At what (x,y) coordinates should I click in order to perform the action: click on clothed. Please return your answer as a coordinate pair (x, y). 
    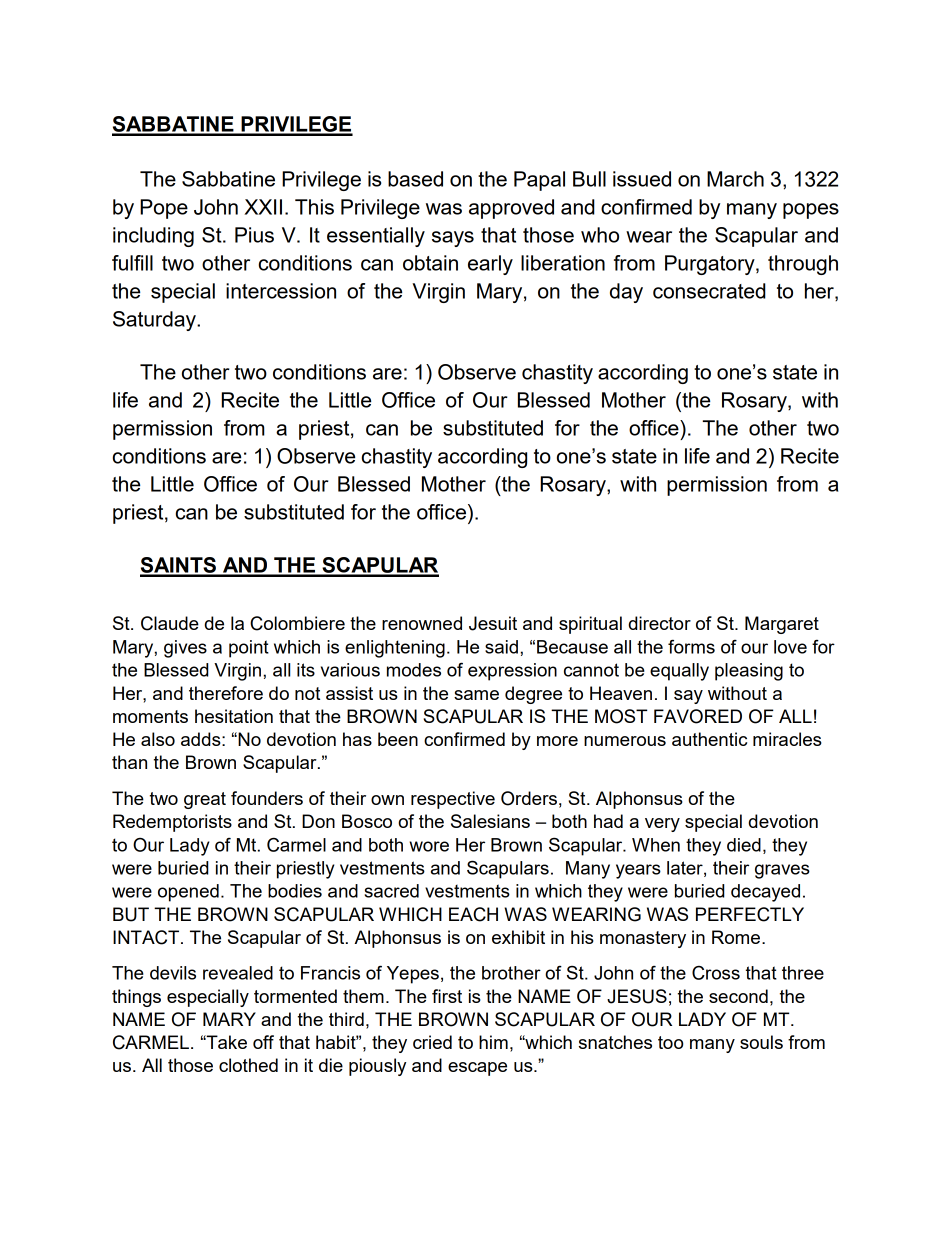
    Looking at the image, I should click on (248, 1065).
